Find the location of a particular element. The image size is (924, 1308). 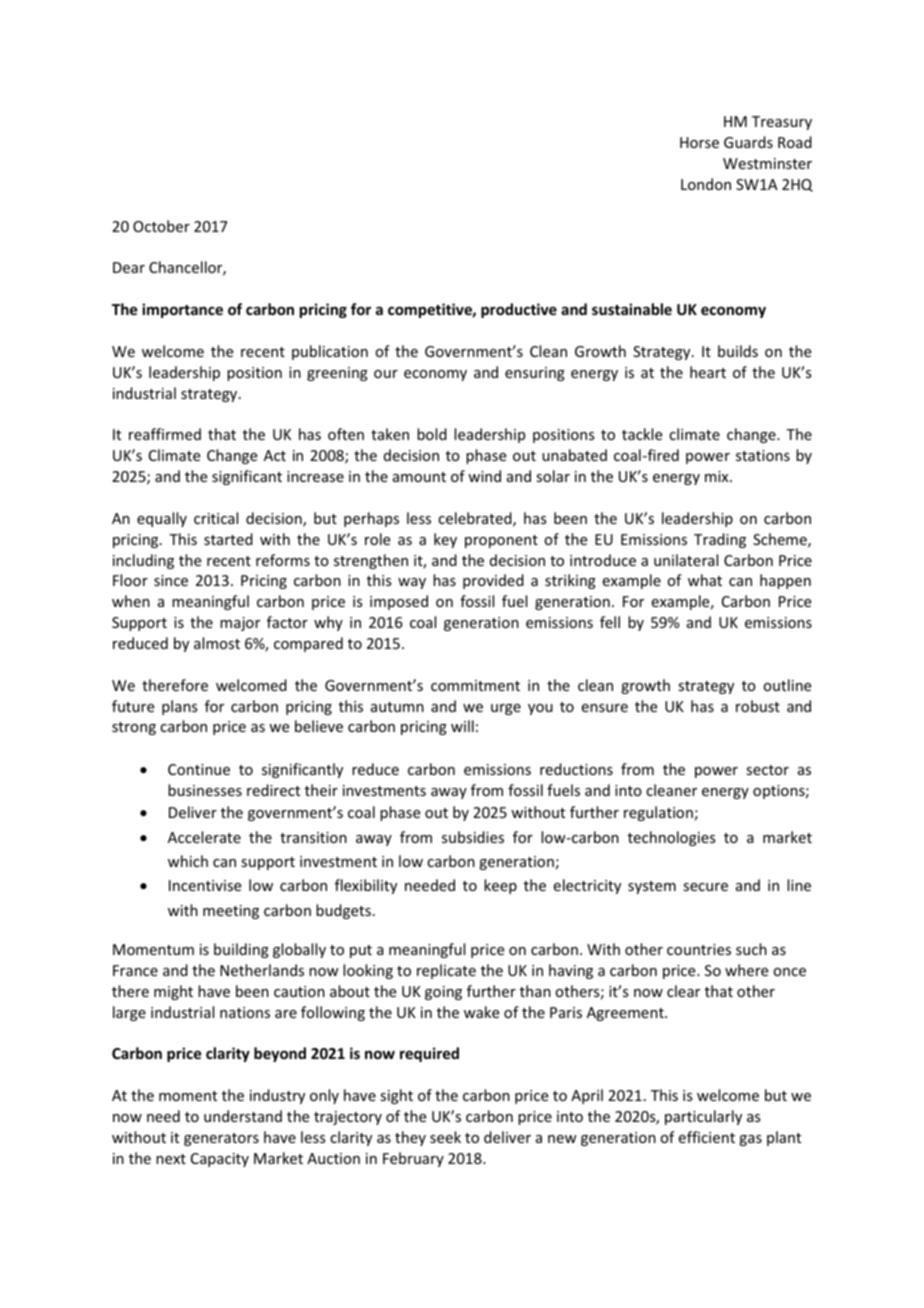

almost is located at coordinates (217, 643).
